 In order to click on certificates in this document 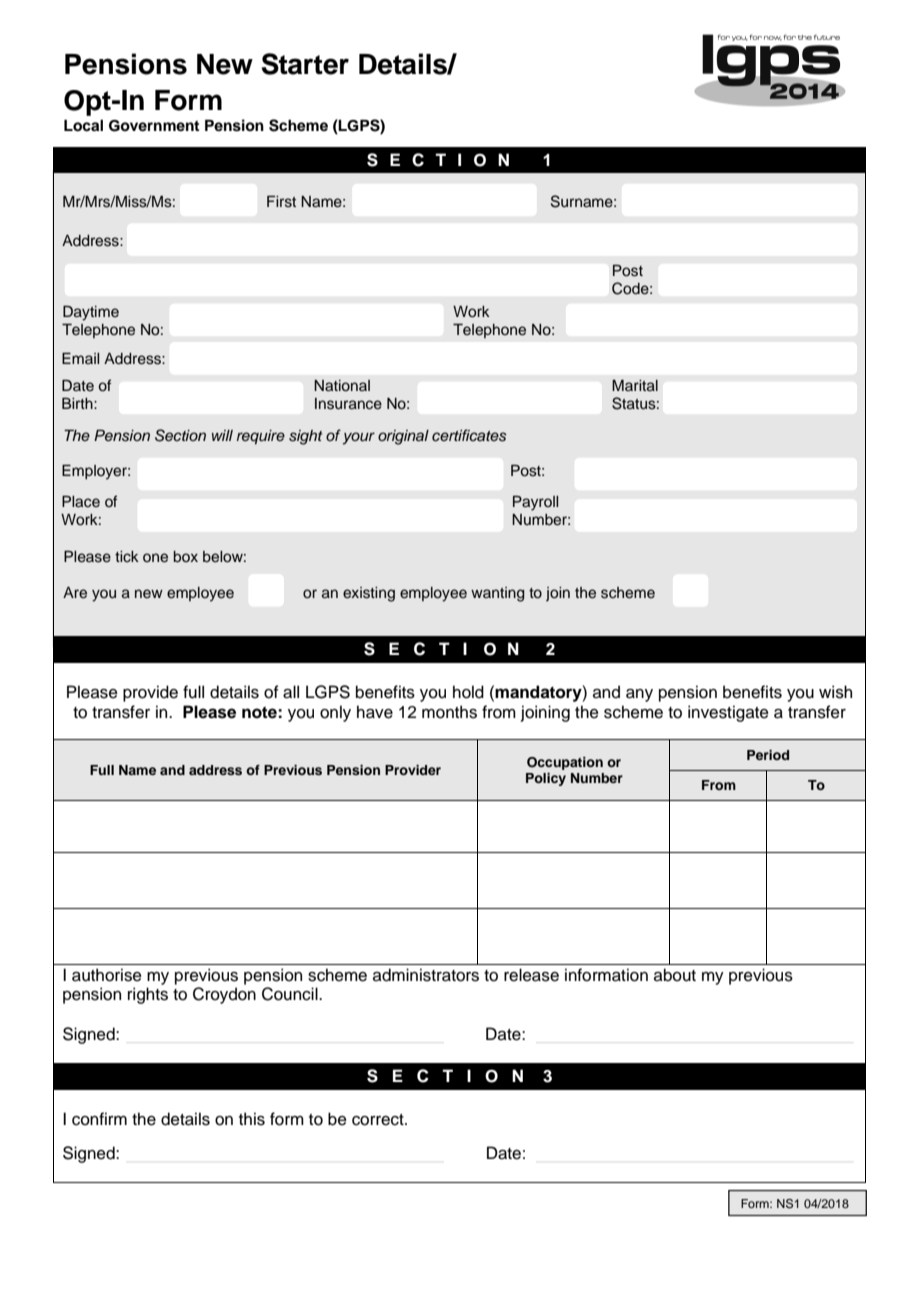, I will do `click(469, 435)`.
